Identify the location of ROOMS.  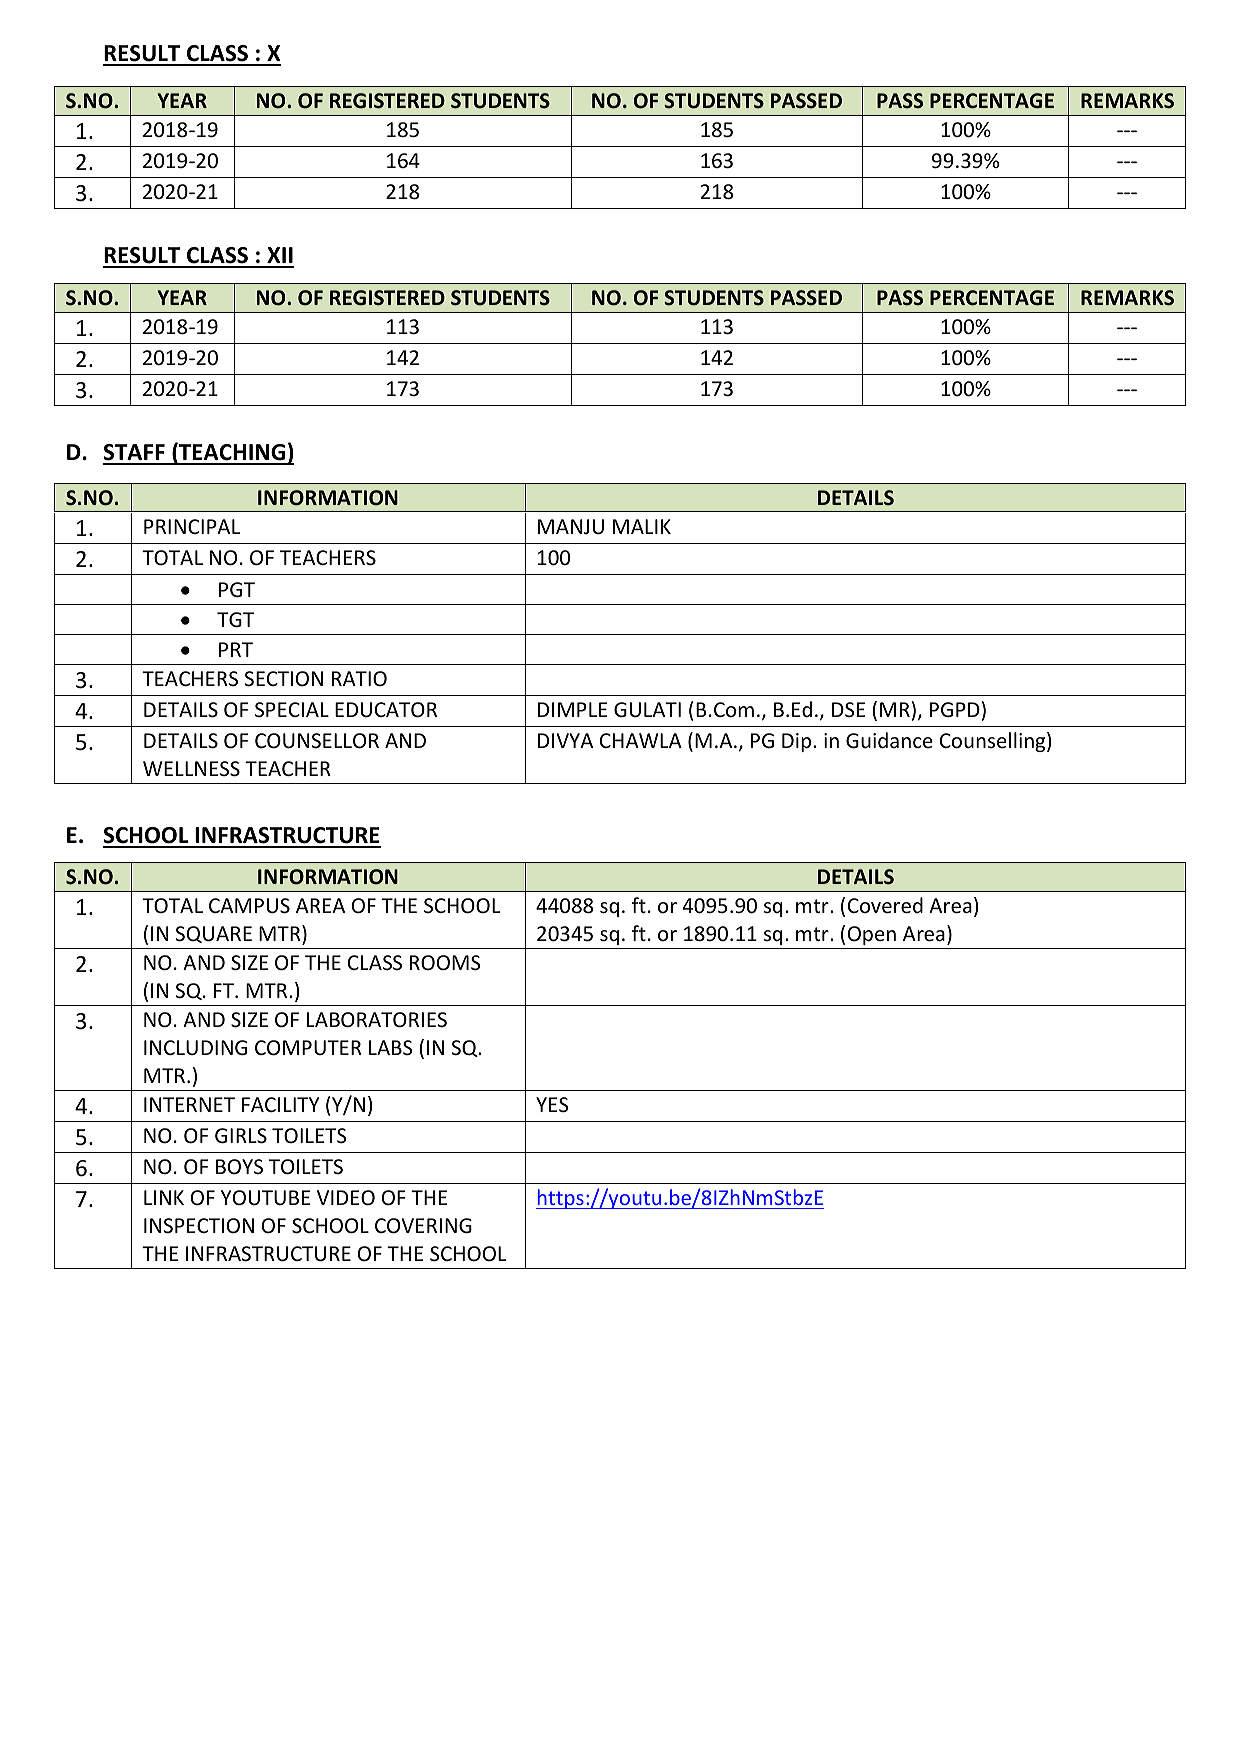
(445, 963).
